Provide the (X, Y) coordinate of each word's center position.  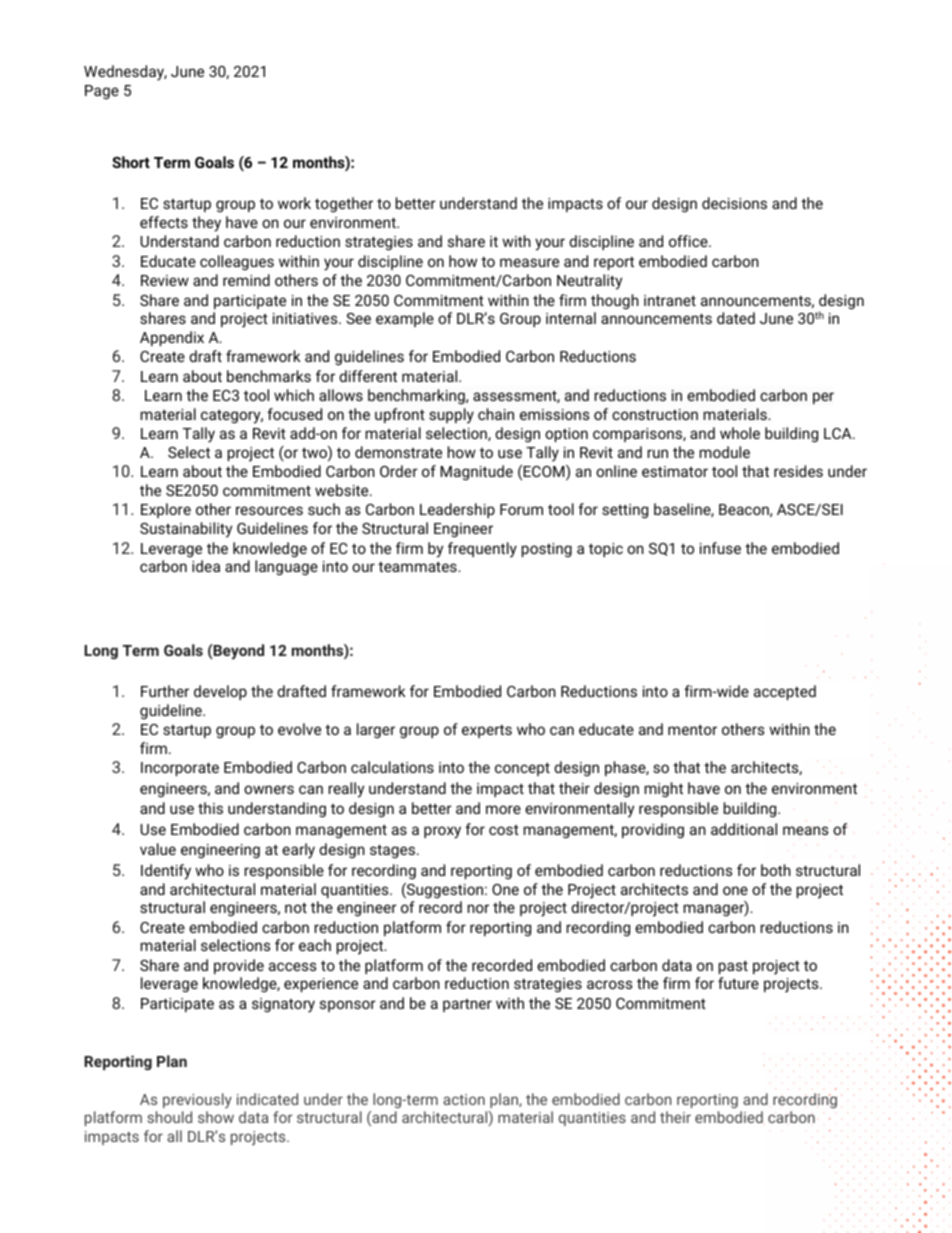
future (738, 983)
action (464, 1099)
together (344, 204)
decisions (734, 203)
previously (197, 1100)
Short (131, 162)
